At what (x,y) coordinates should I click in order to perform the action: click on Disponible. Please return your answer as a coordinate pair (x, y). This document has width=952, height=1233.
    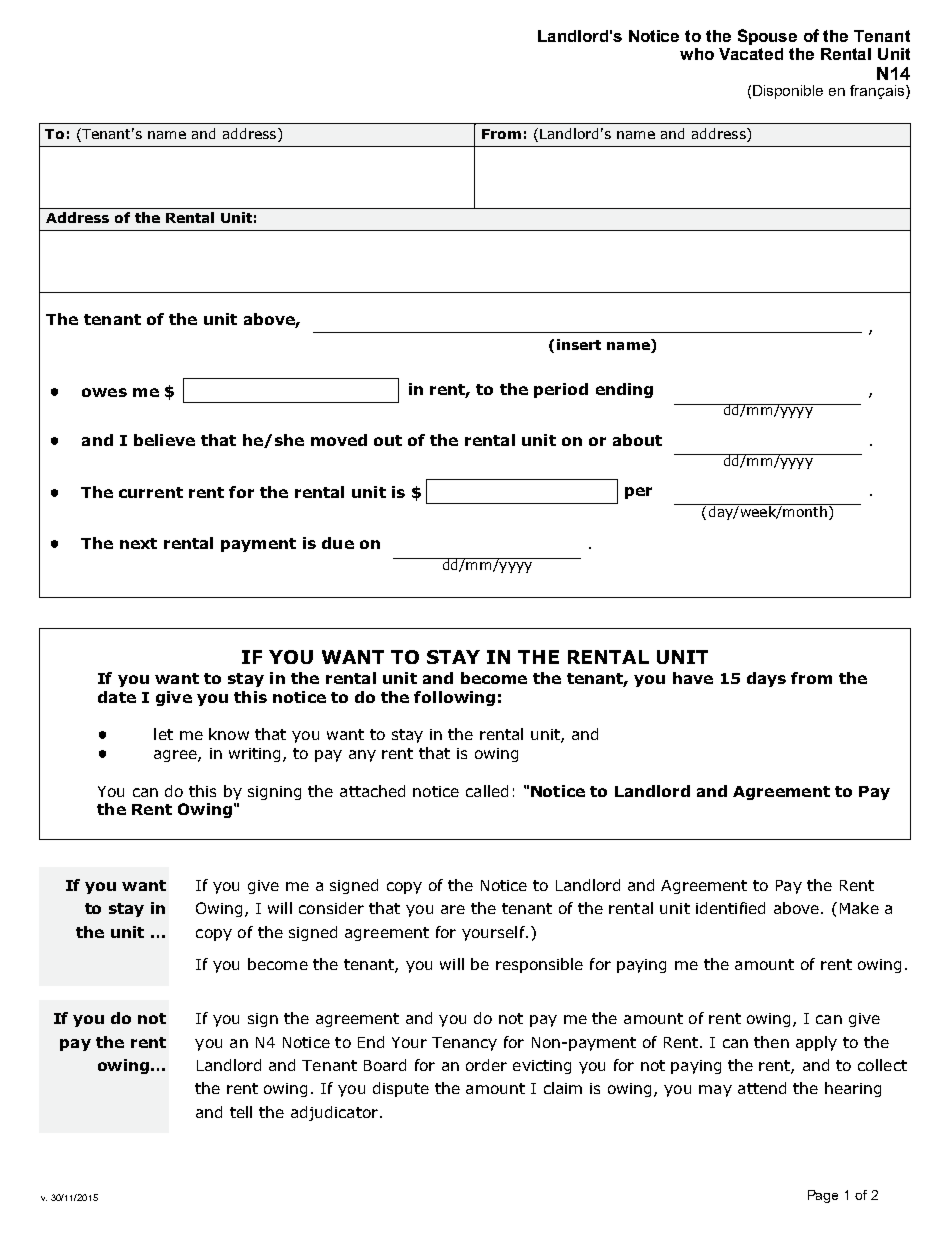
    Looking at the image, I should click on (788, 92).
